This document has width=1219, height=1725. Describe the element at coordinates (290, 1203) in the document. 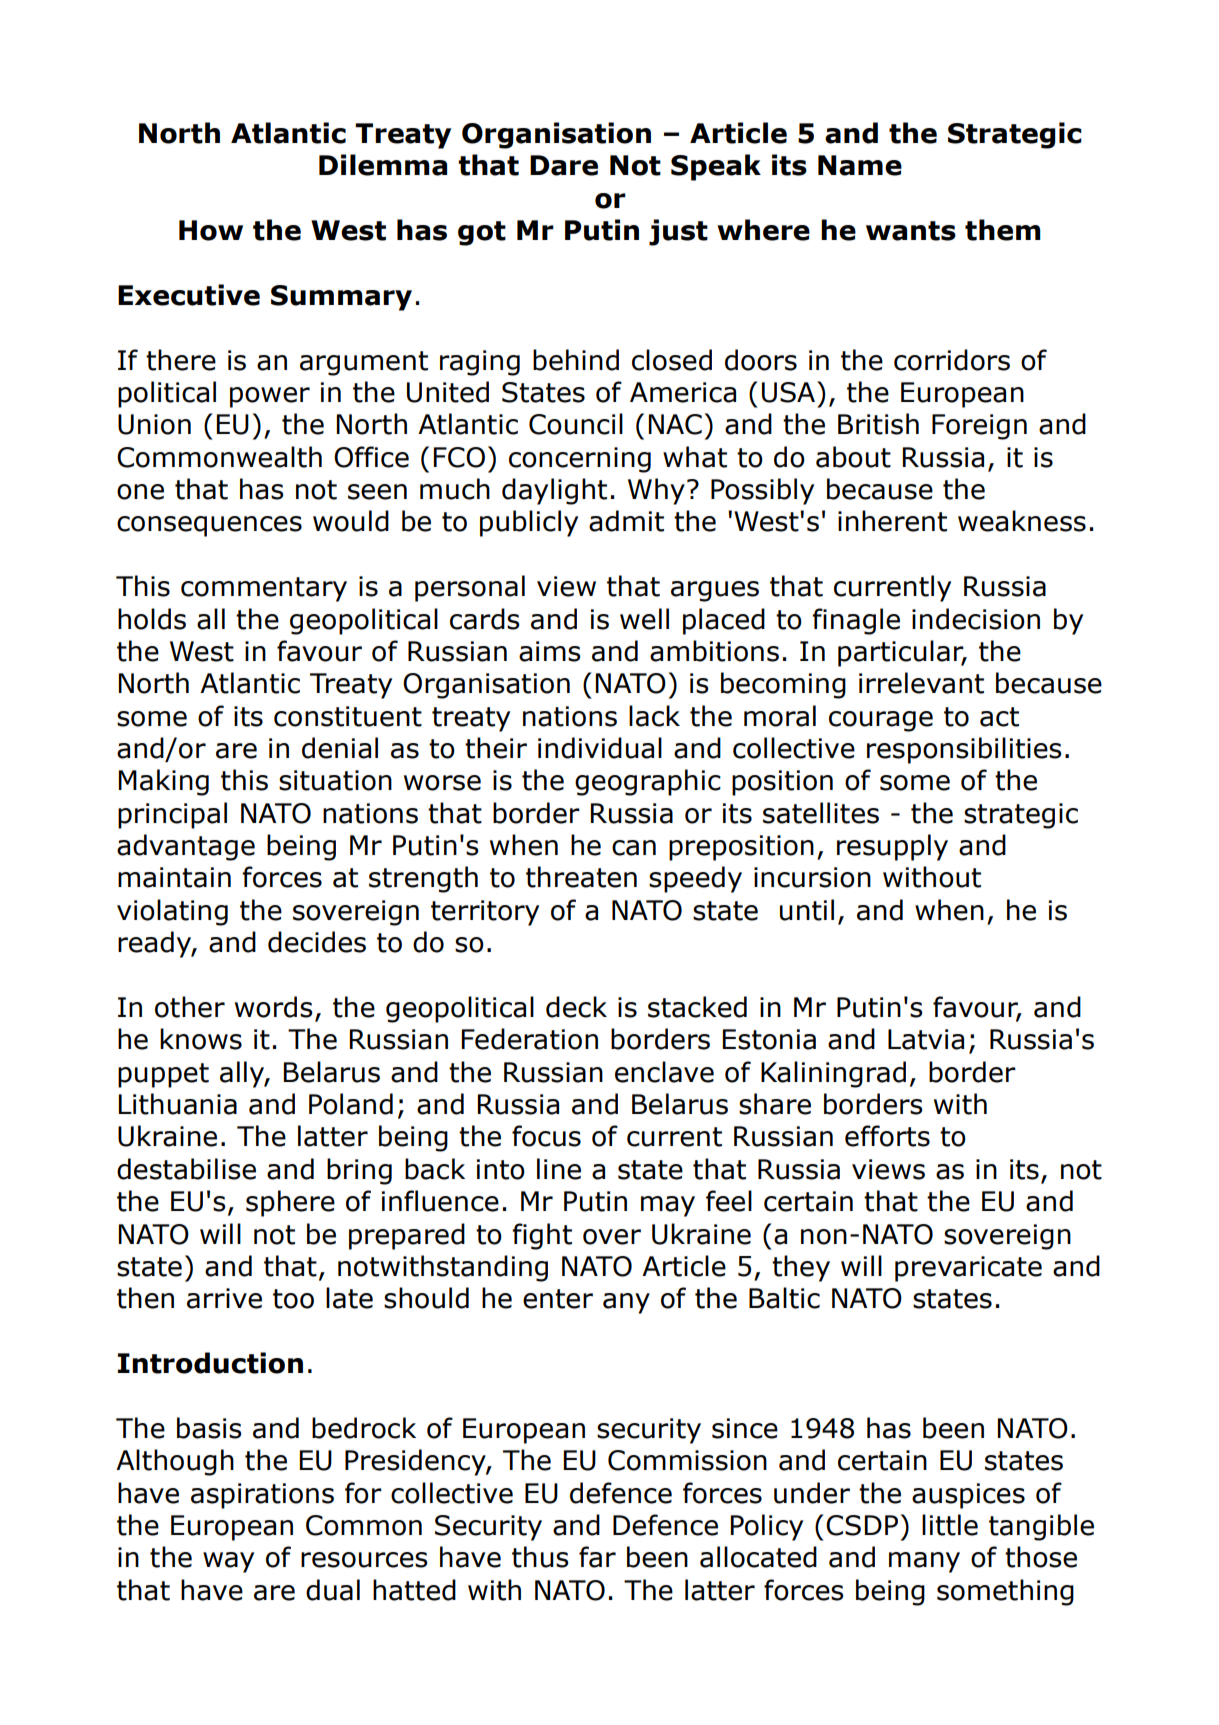

I see `sphere` at that location.
